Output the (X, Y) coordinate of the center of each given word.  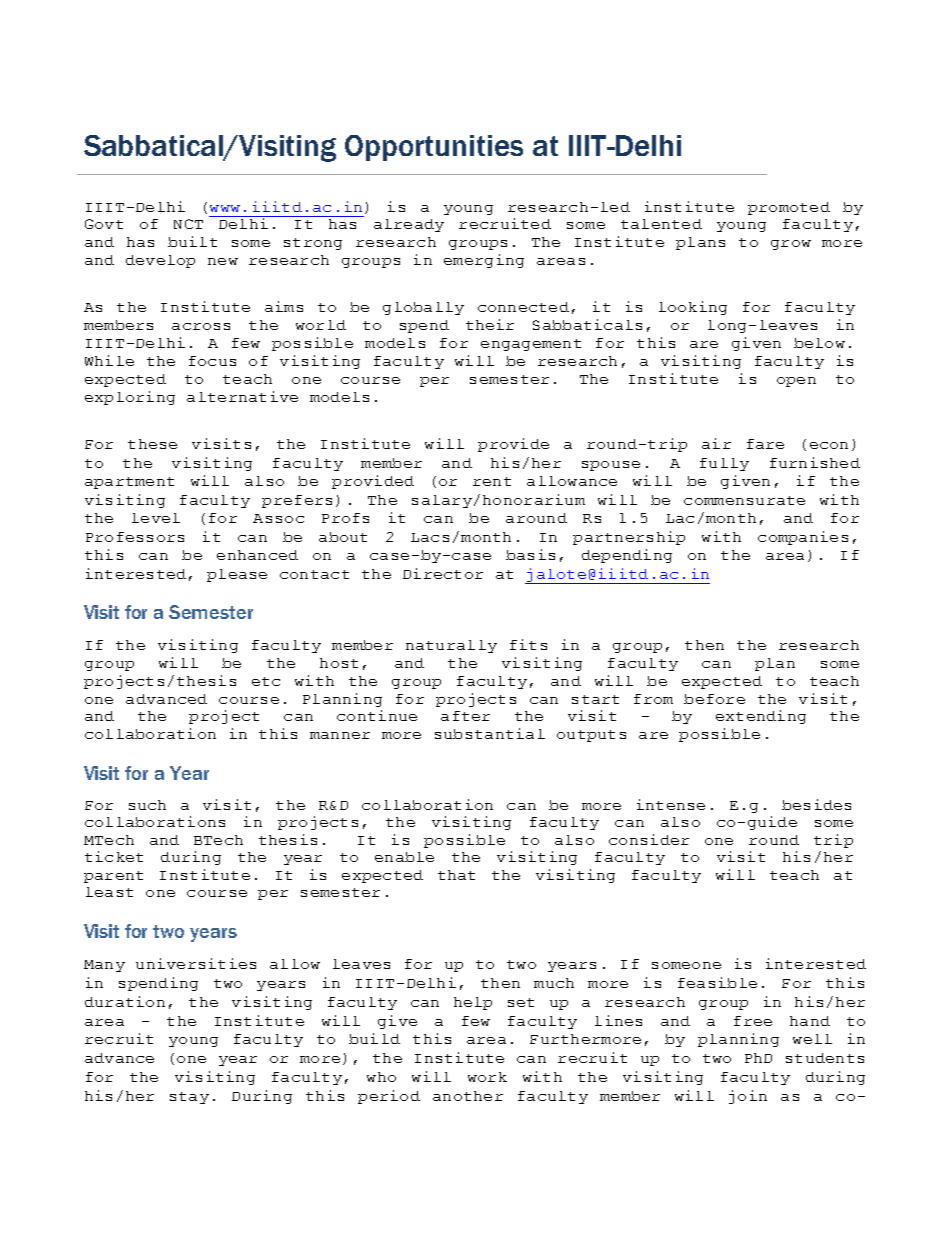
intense (671, 804)
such (147, 805)
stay (189, 1098)
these (152, 444)
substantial (490, 733)
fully (724, 464)
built (192, 241)
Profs (345, 518)
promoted (789, 208)
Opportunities (434, 148)
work (487, 1077)
